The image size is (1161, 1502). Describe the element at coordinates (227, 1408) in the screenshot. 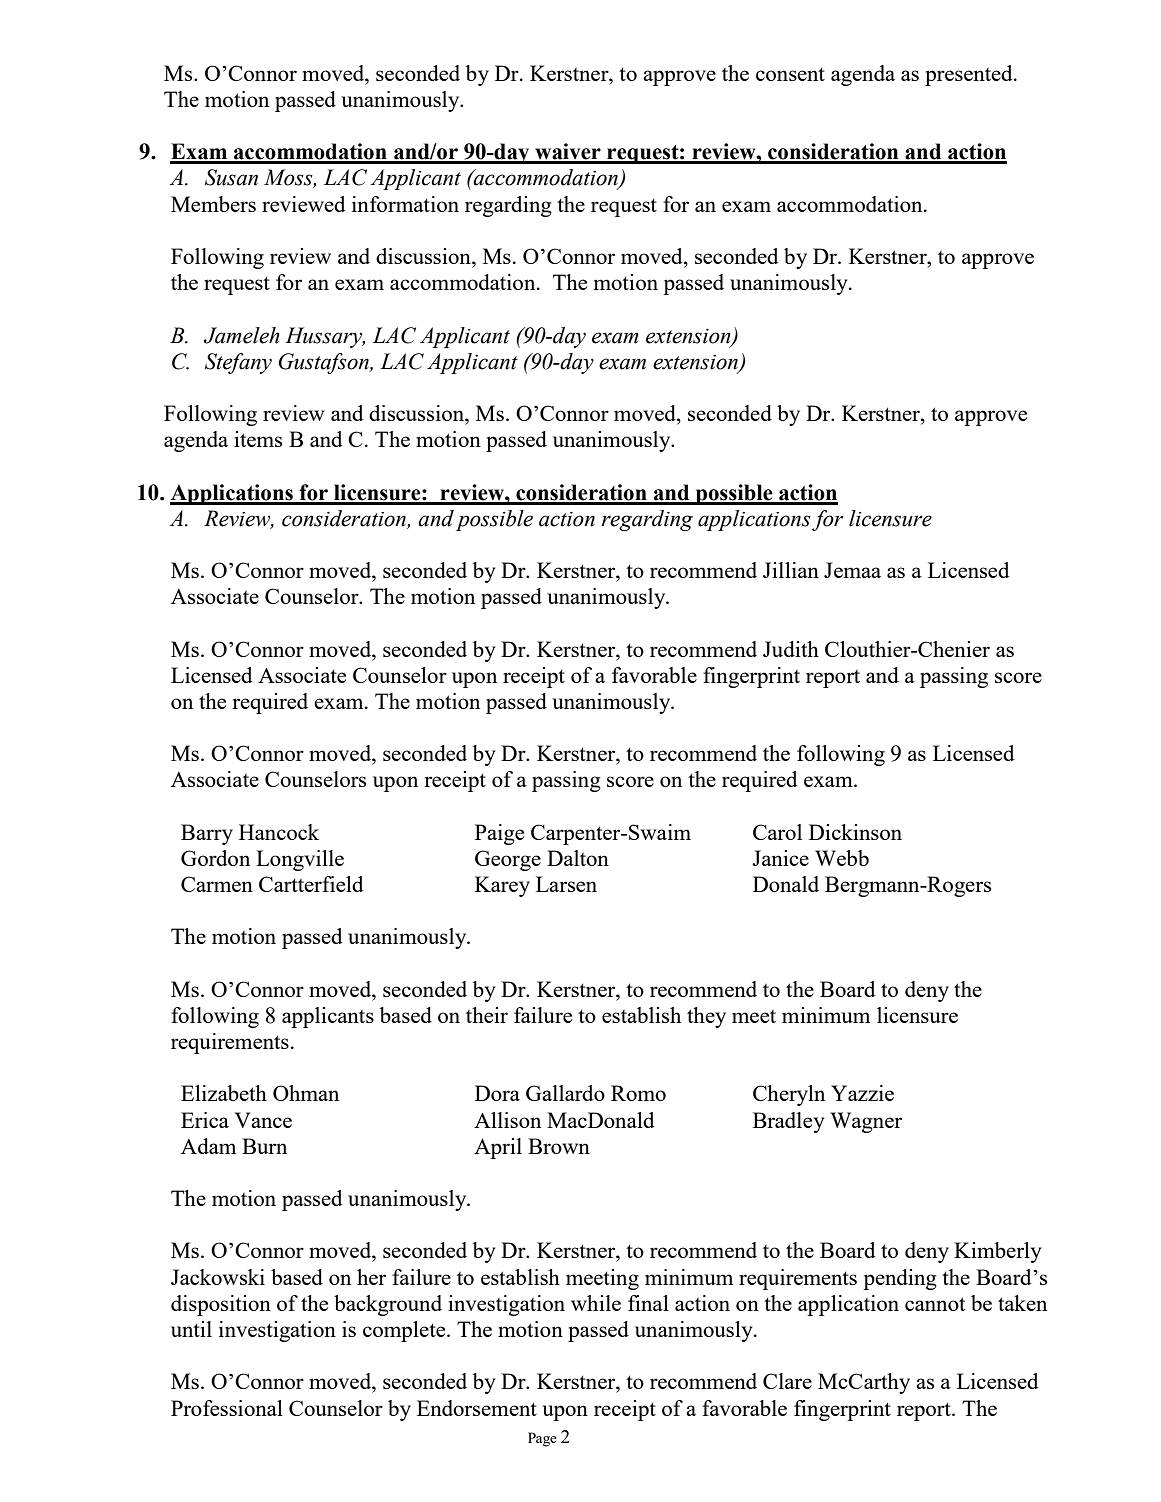

I see `Professional` at that location.
